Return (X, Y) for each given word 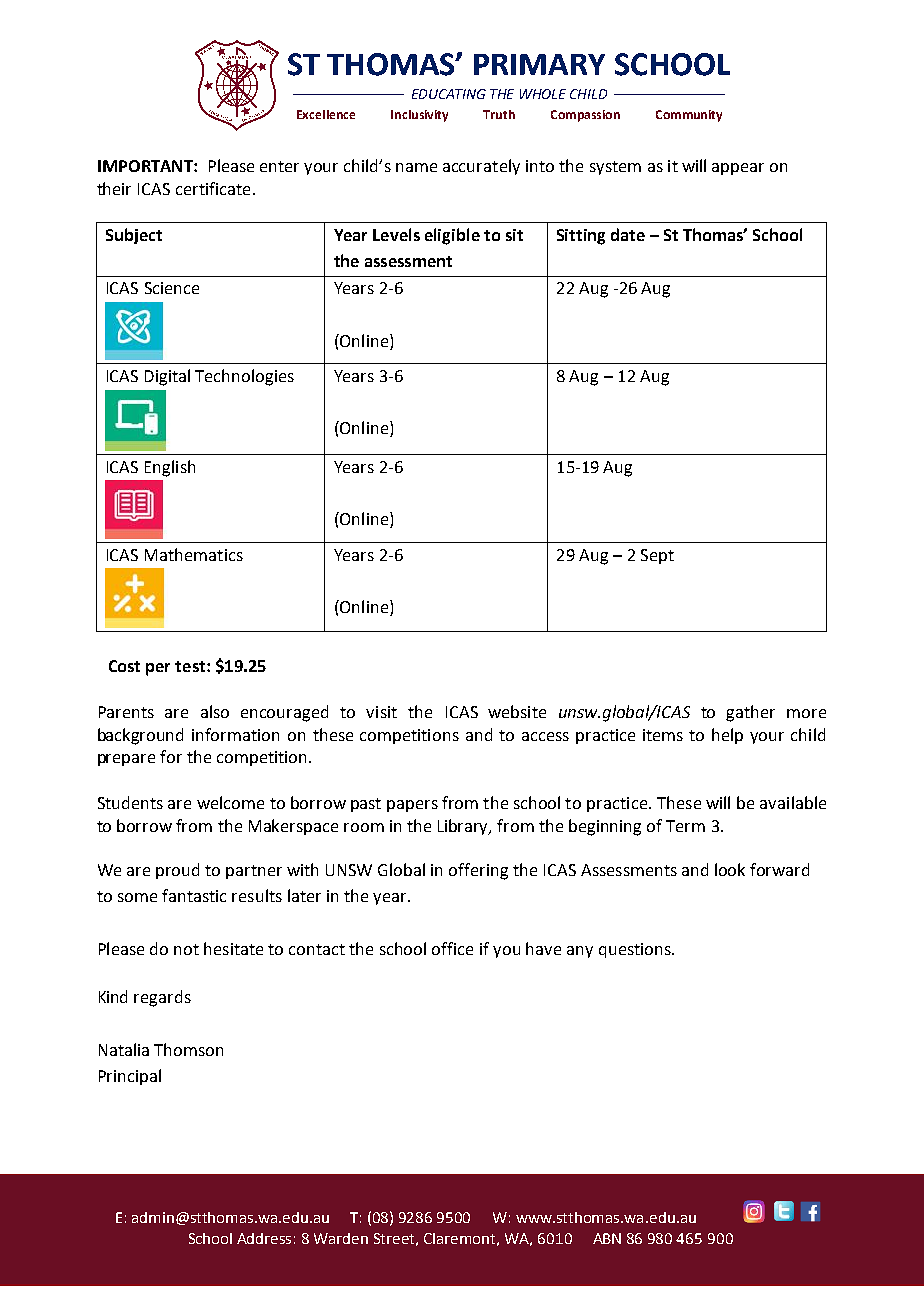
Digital (167, 377)
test (190, 666)
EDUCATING (449, 94)
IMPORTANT (146, 166)
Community (689, 116)
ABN (607, 1238)
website (517, 711)
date (628, 234)
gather (750, 713)
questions (636, 950)
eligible (452, 236)
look (730, 869)
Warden (341, 1238)
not (186, 949)
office (452, 948)
